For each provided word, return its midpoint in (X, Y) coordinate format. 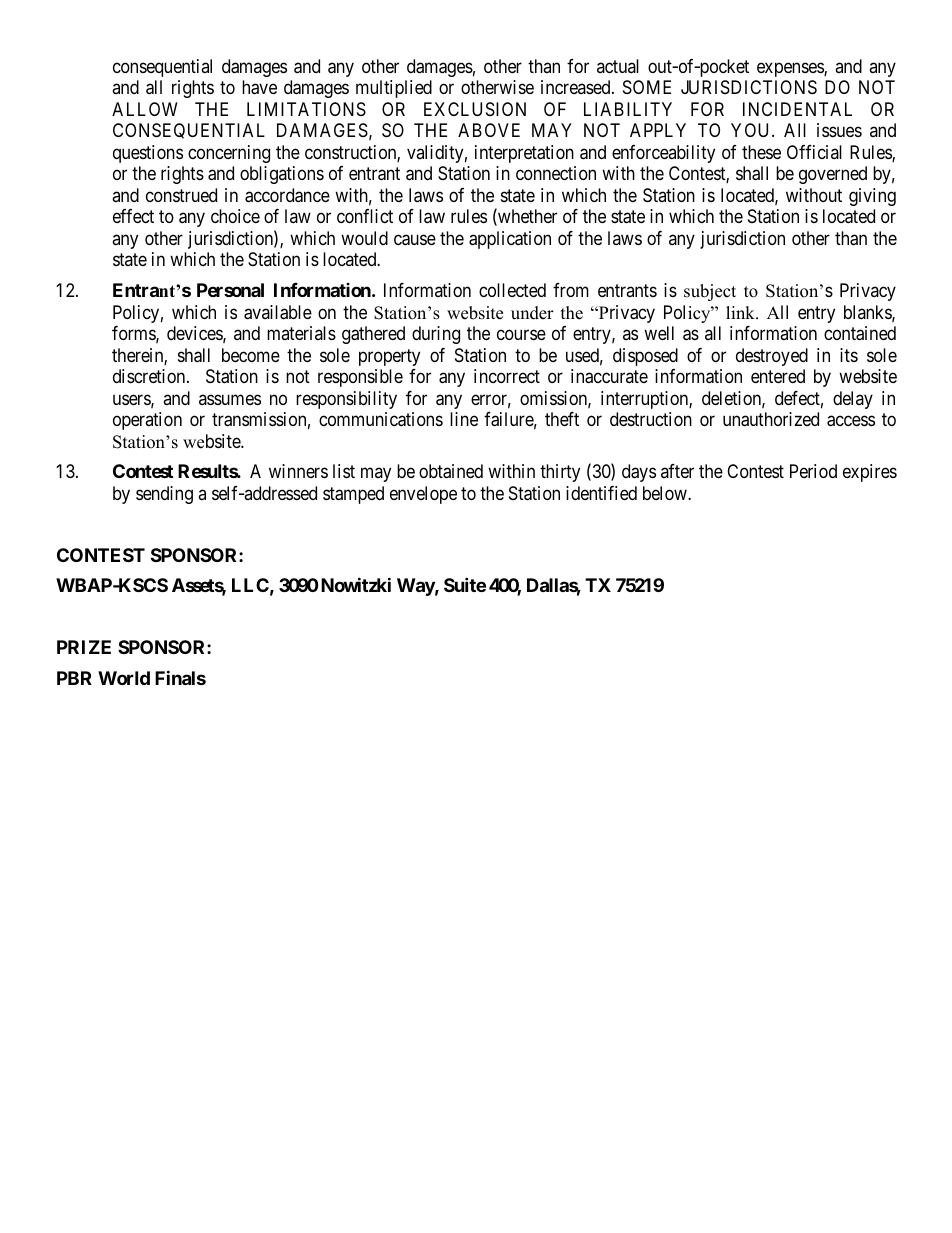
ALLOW (145, 109)
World (124, 678)
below (666, 493)
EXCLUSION (475, 109)
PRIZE (84, 647)
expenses (791, 69)
